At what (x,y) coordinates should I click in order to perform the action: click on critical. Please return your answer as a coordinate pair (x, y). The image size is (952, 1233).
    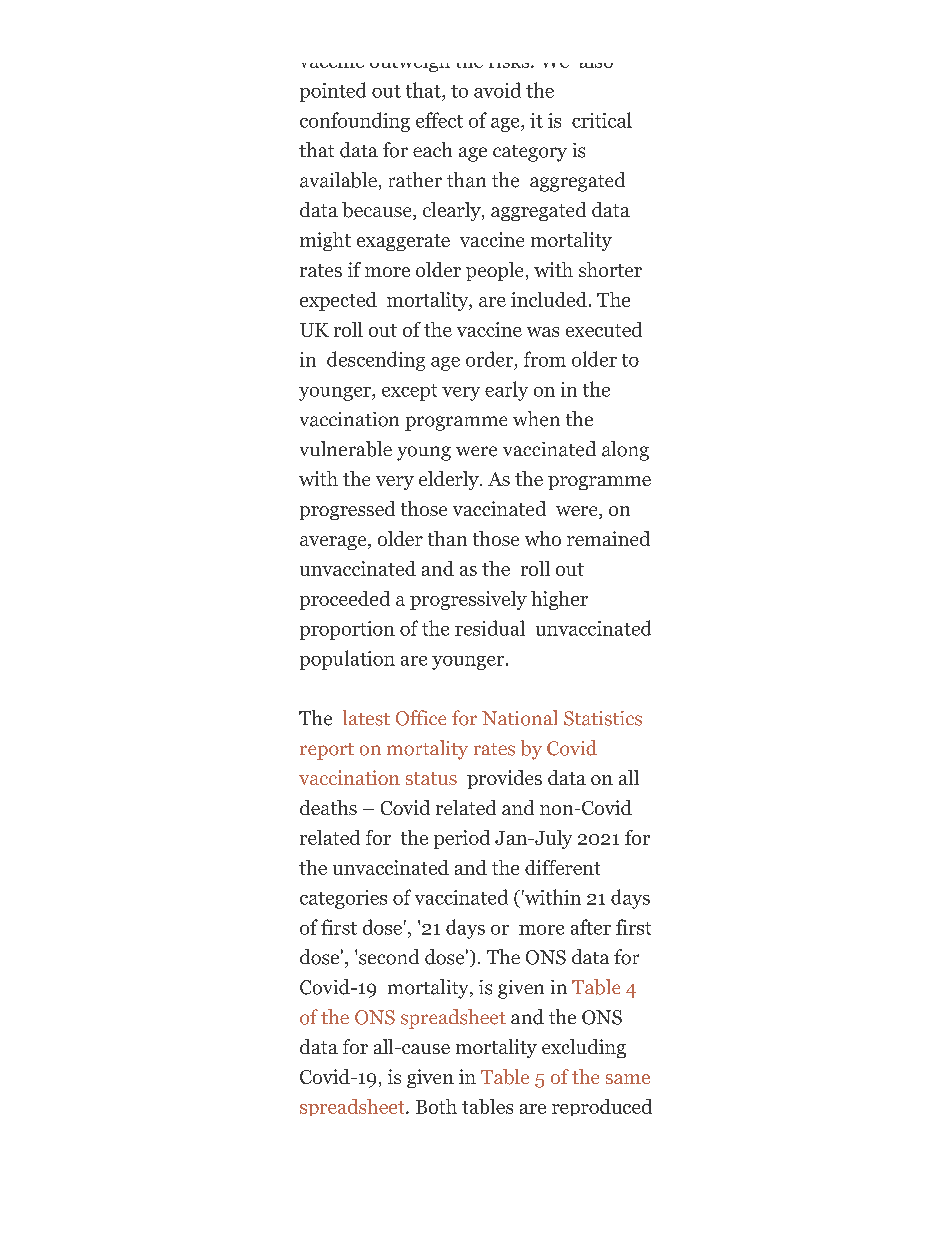
    Looking at the image, I should click on (602, 120).
